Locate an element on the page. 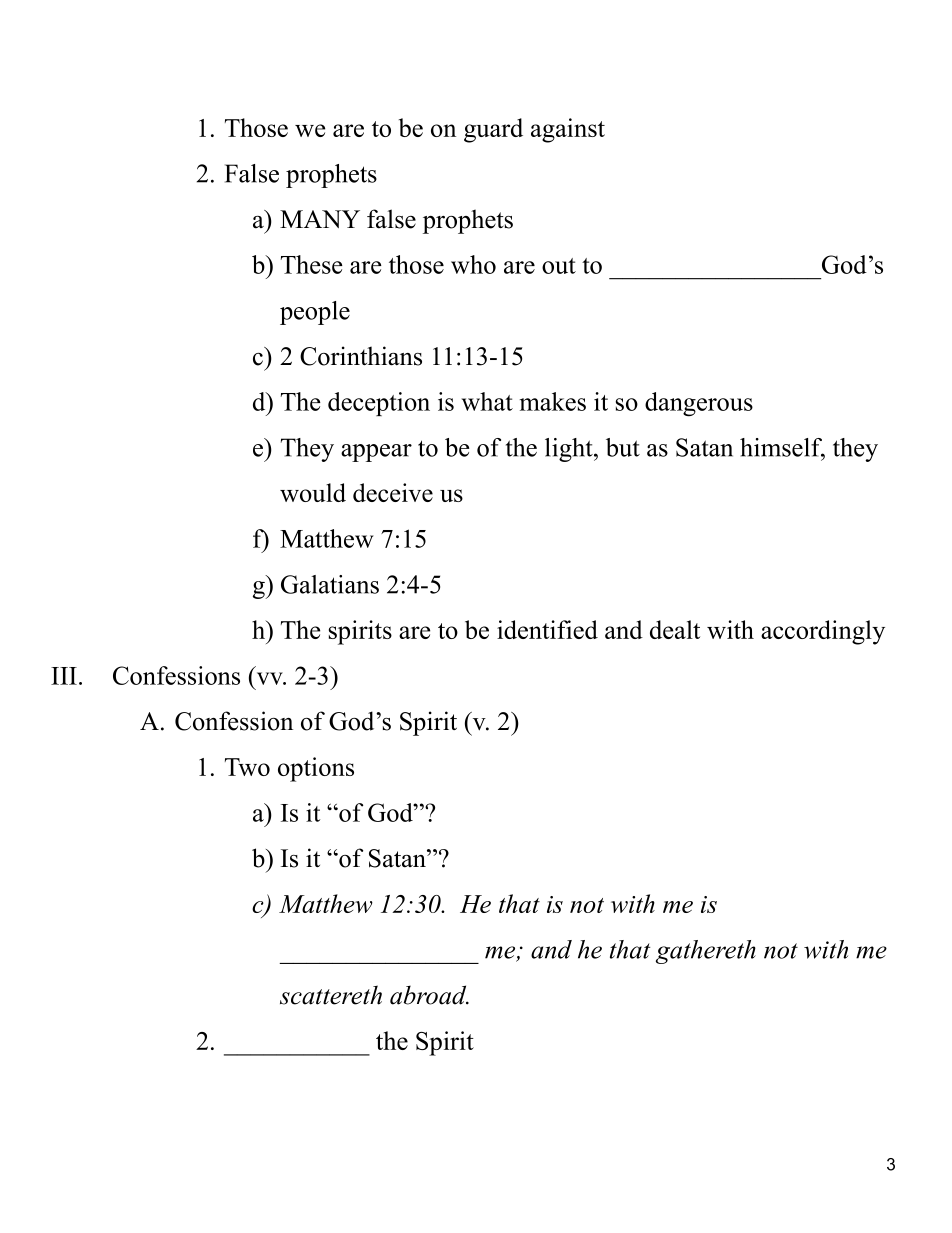 The width and height of the image is (952, 1233). abroad is located at coordinates (429, 995).
